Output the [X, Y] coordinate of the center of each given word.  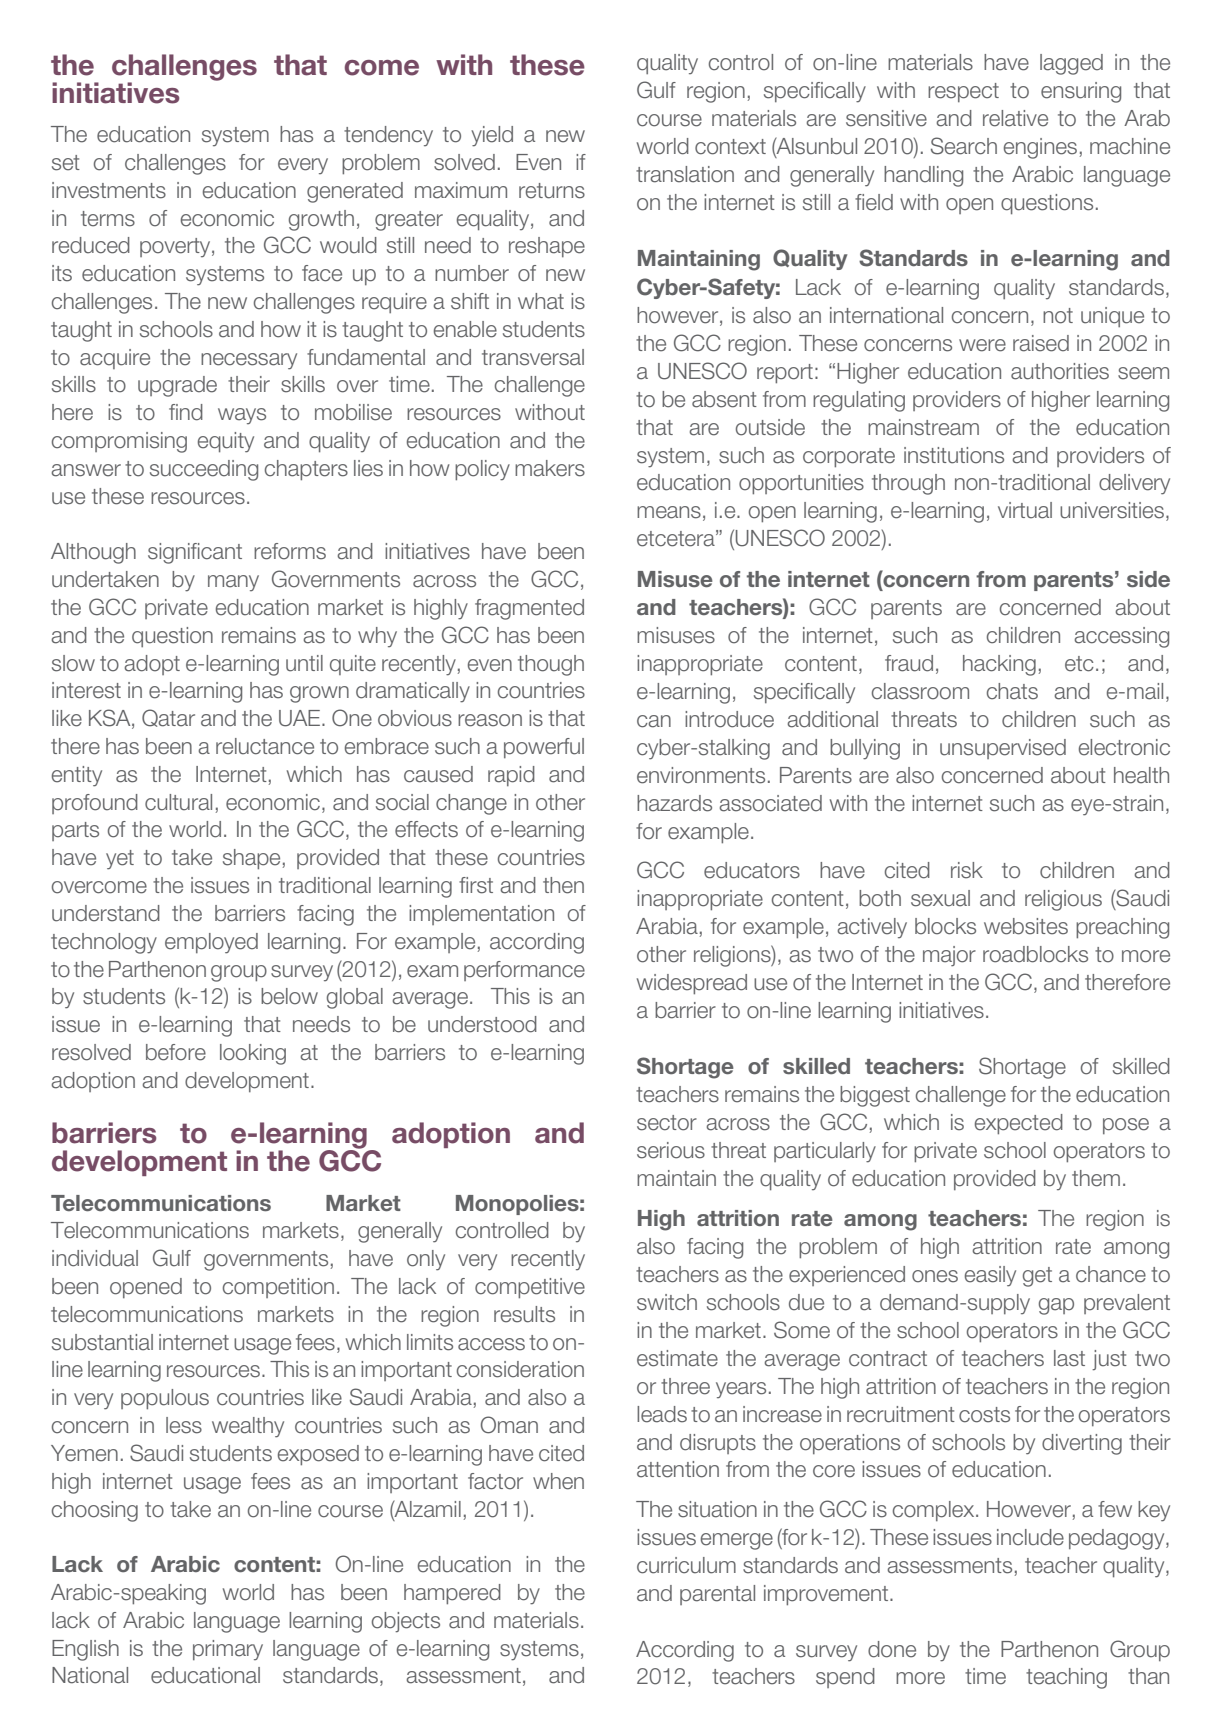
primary [228, 1650]
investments [109, 190]
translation [685, 174]
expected [1019, 1124]
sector [667, 1123]
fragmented [529, 609]
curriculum [686, 1565]
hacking [999, 665]
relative [1015, 118]
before [176, 1052]
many [233, 583]
